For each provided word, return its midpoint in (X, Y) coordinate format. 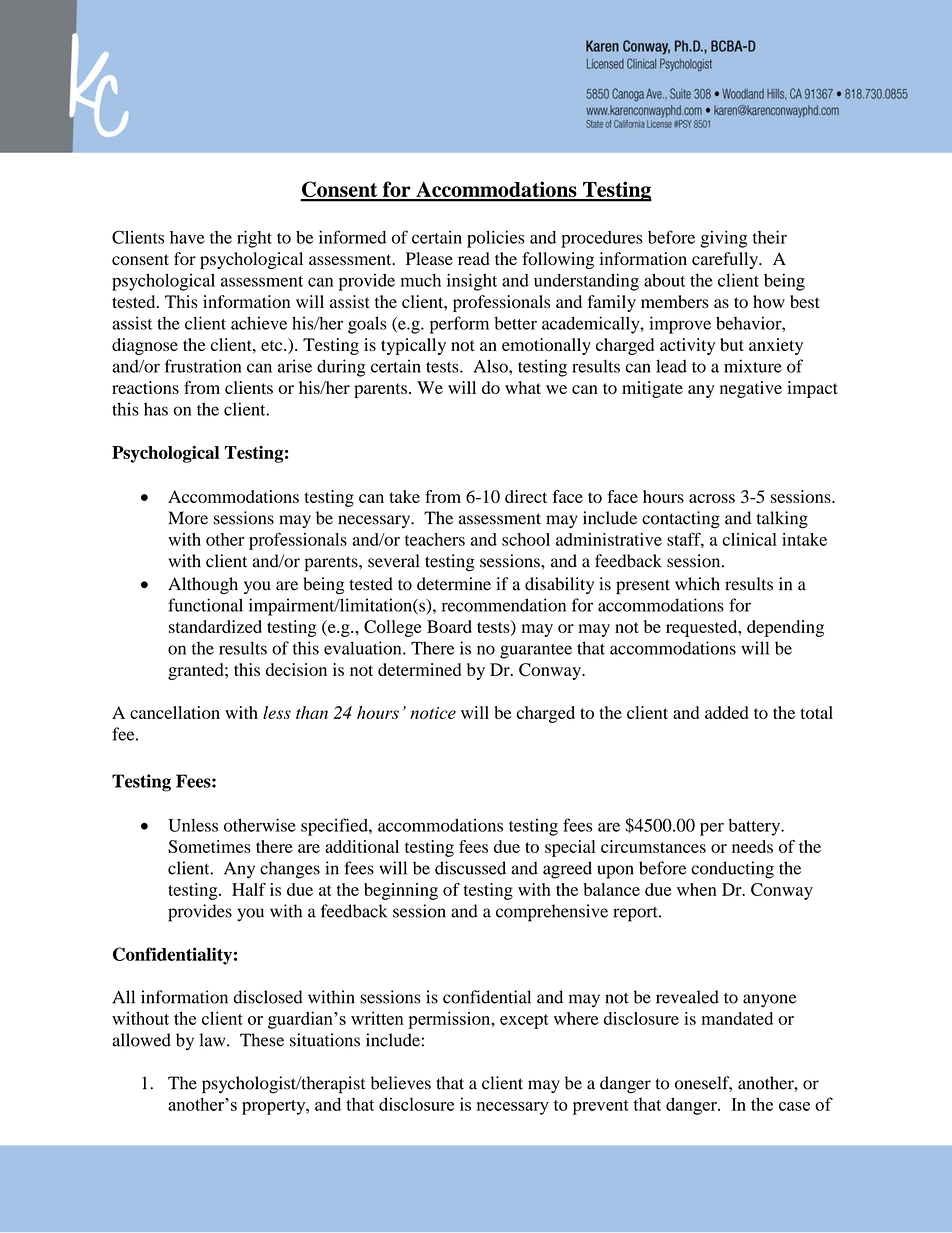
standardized (215, 626)
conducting (732, 870)
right (254, 239)
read (474, 258)
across (712, 498)
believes (401, 1083)
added (727, 712)
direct (526, 496)
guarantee (536, 651)
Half (249, 889)
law (213, 1040)
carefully (726, 260)
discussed (470, 868)
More (188, 518)
